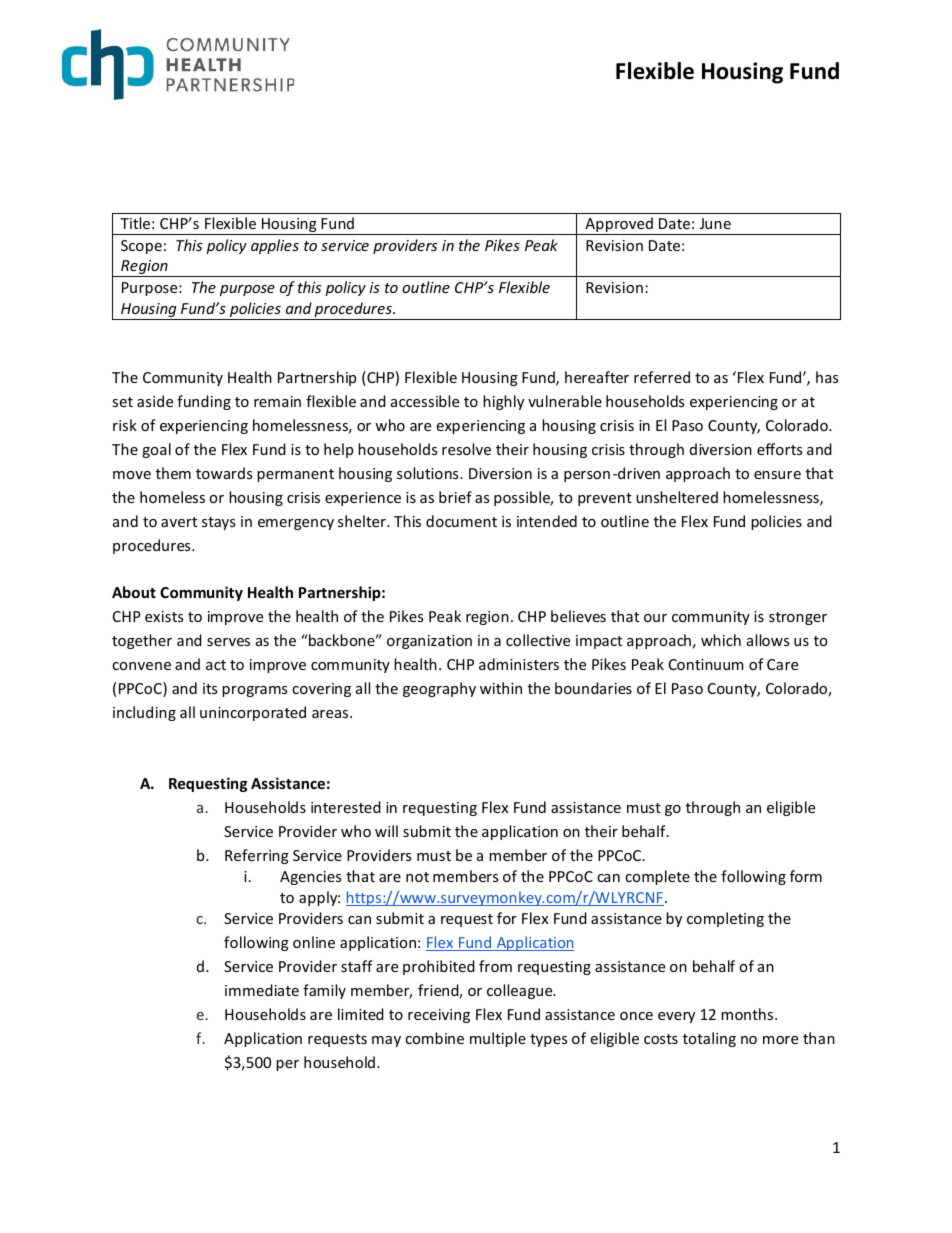 This screenshot has height=1233, width=952. I want to click on receiving, so click(439, 1016).
